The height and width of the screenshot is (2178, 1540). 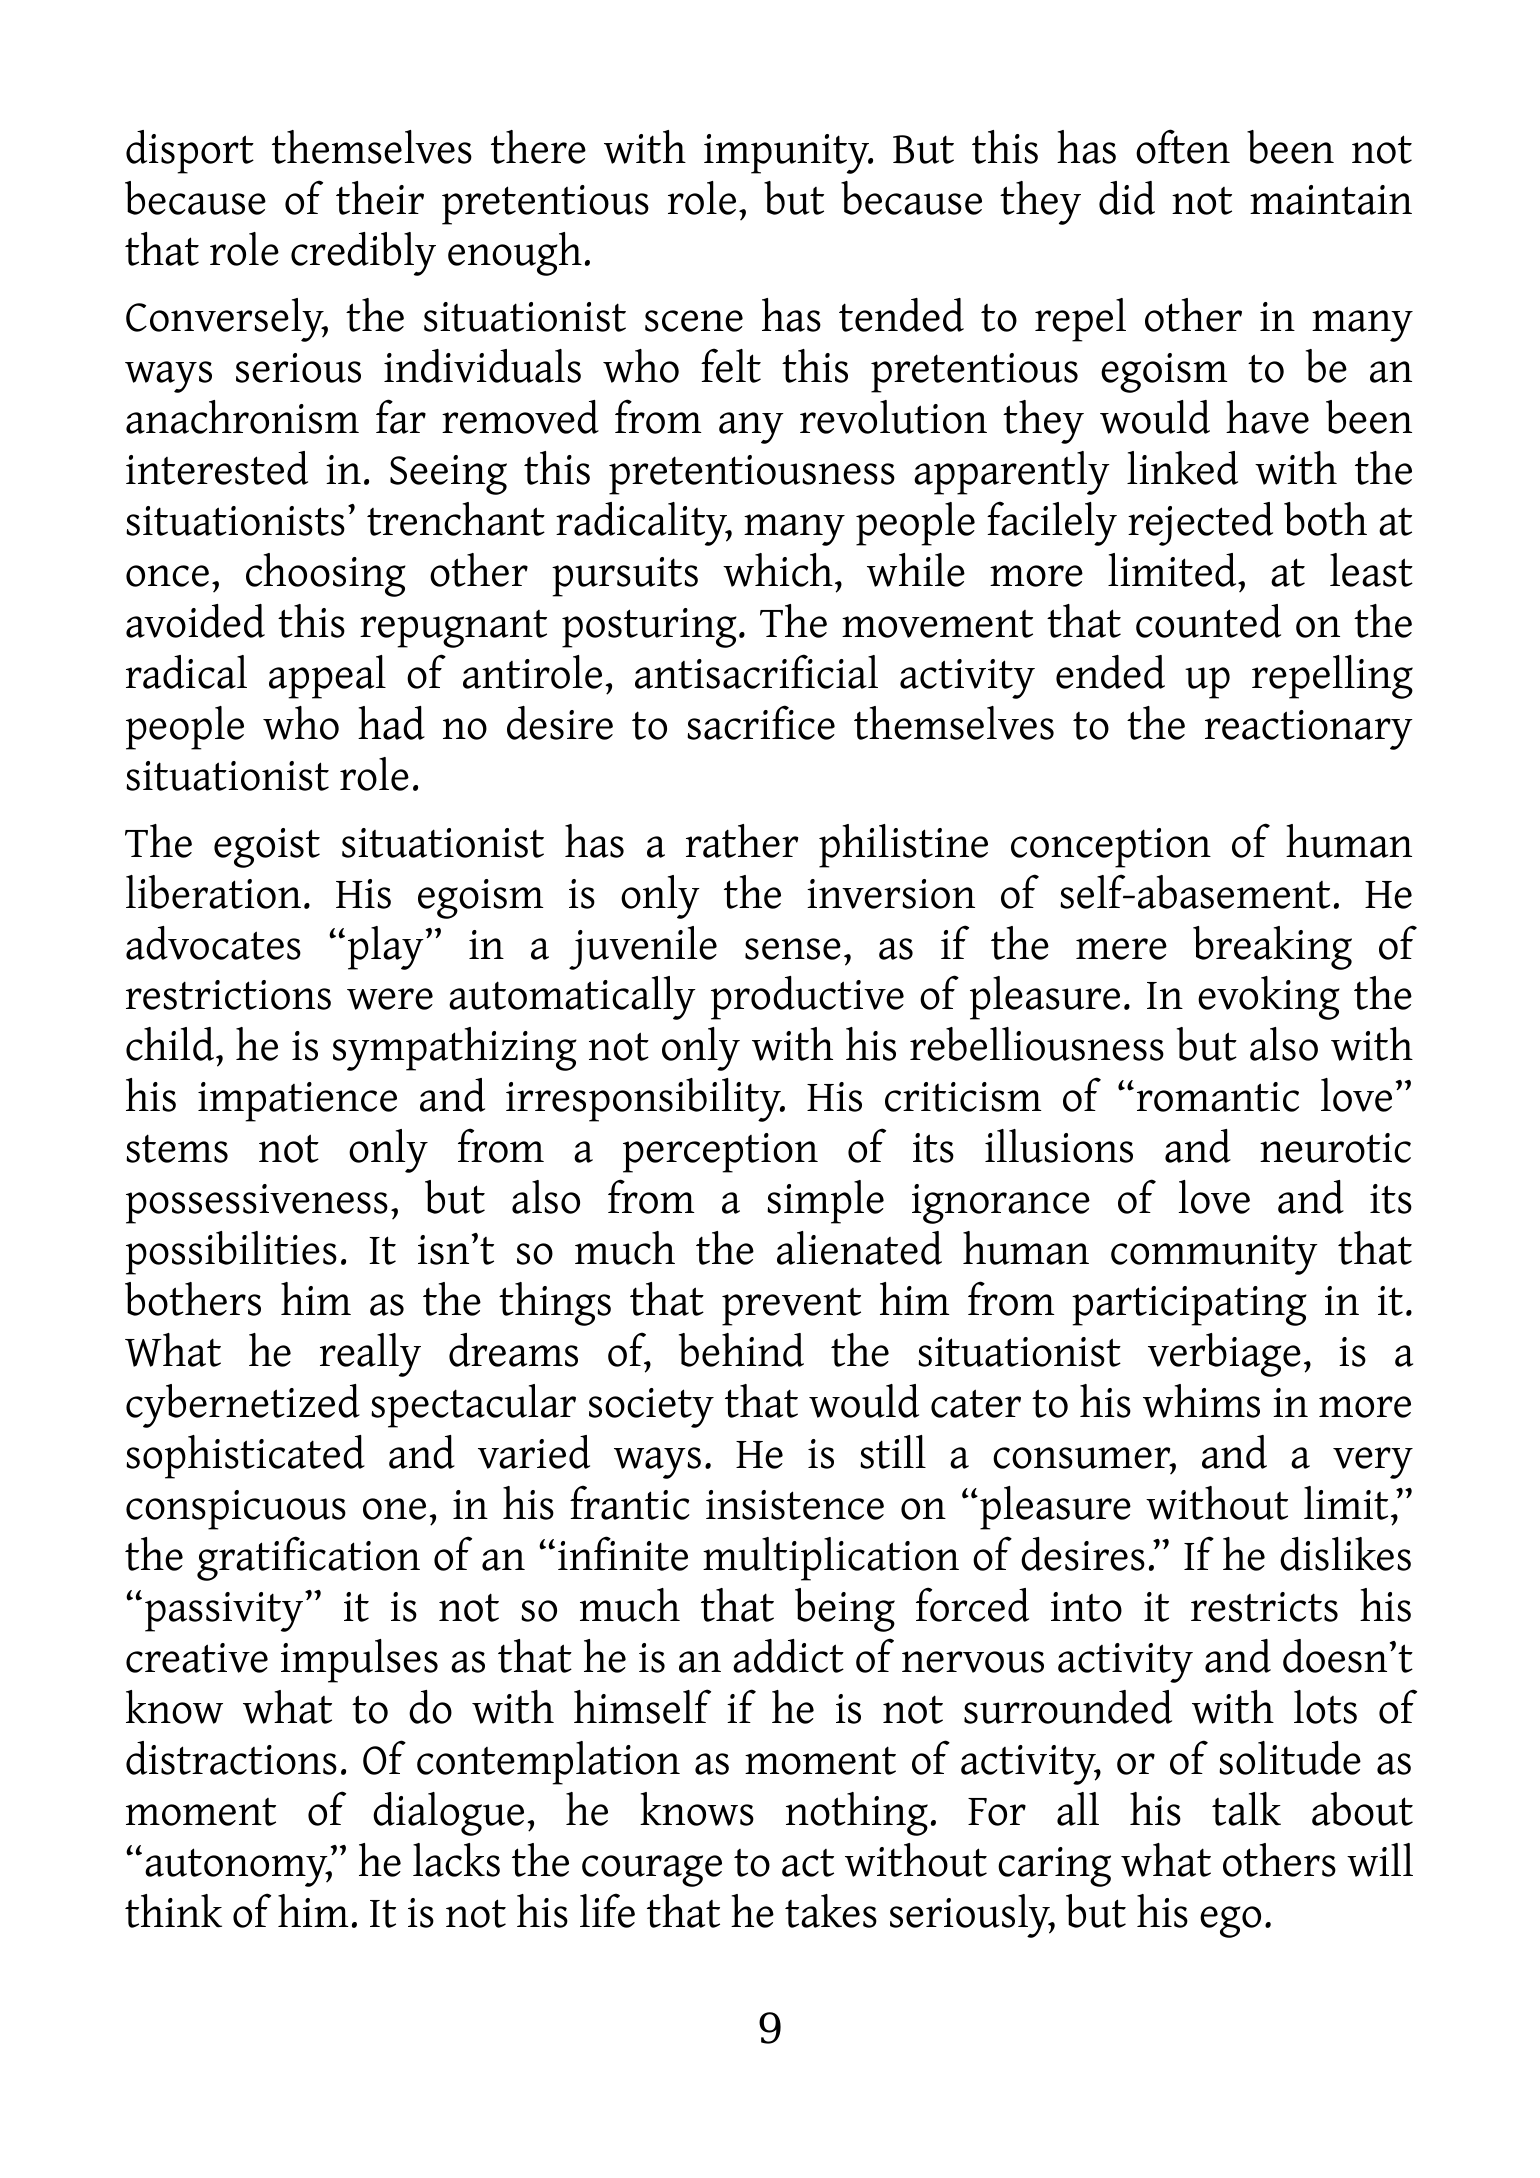 What do you see at coordinates (831, 1911) in the screenshot?
I see `takes` at bounding box center [831, 1911].
